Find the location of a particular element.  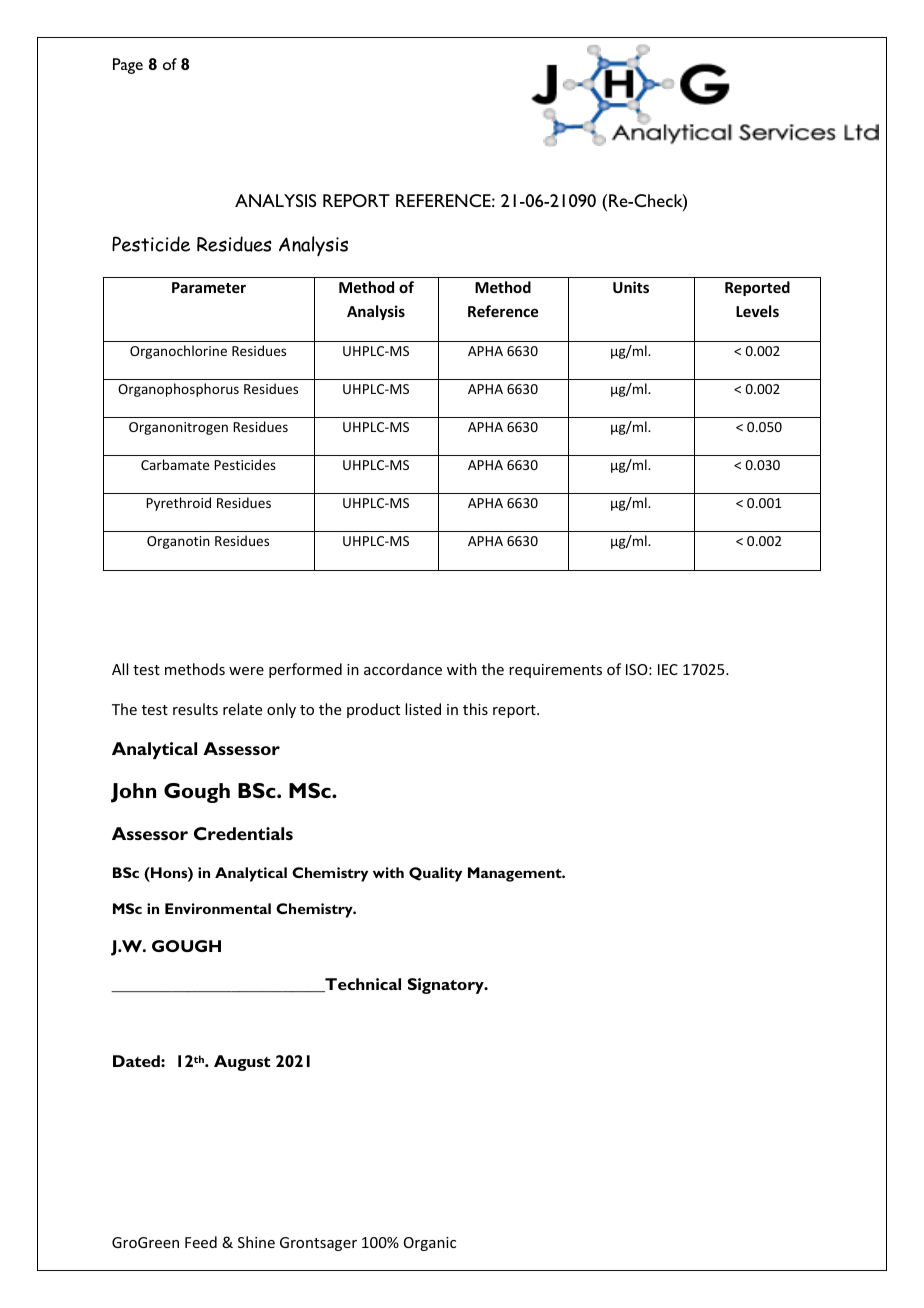

Units is located at coordinates (631, 287).
